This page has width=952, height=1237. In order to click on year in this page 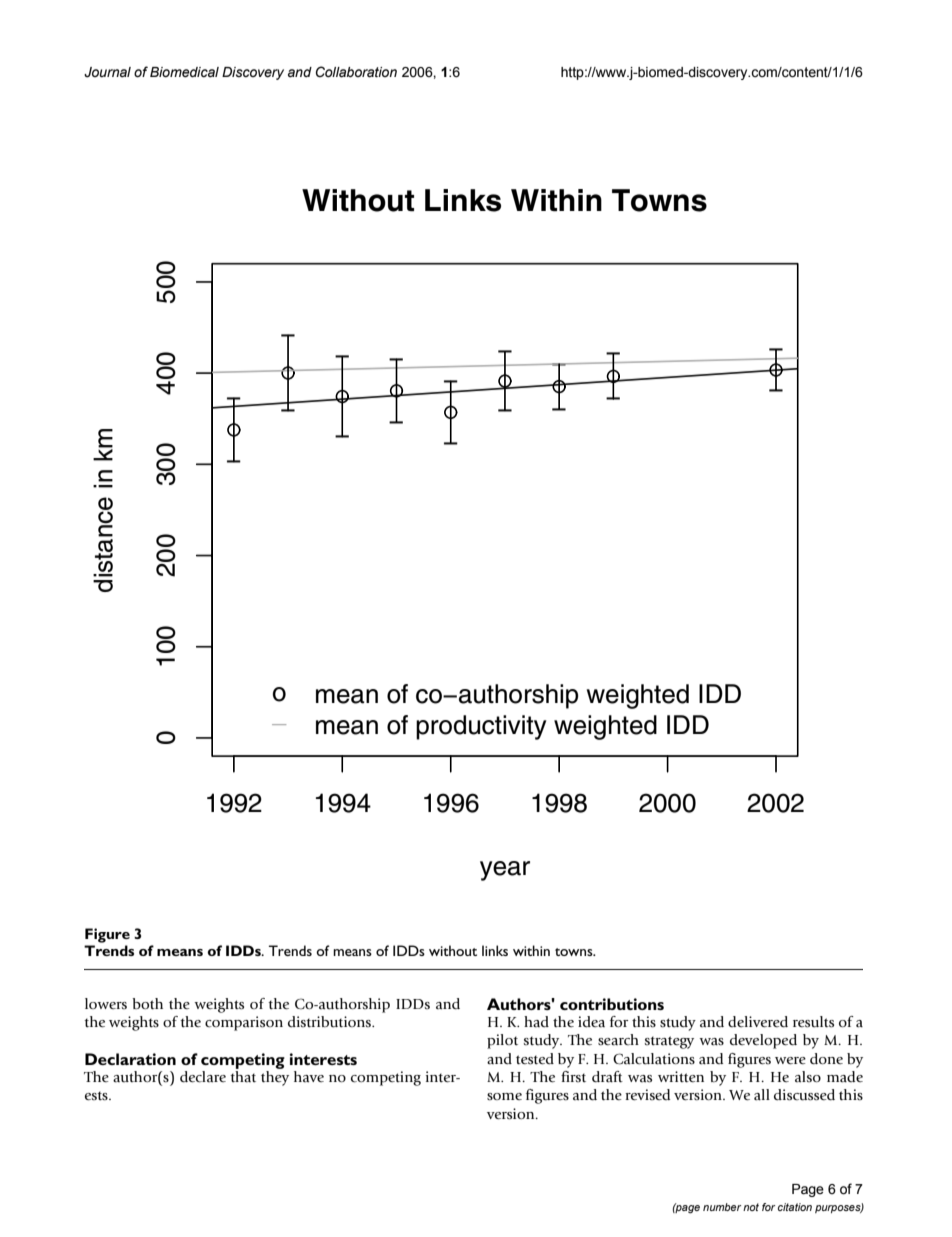, I will do `click(505, 871)`.
